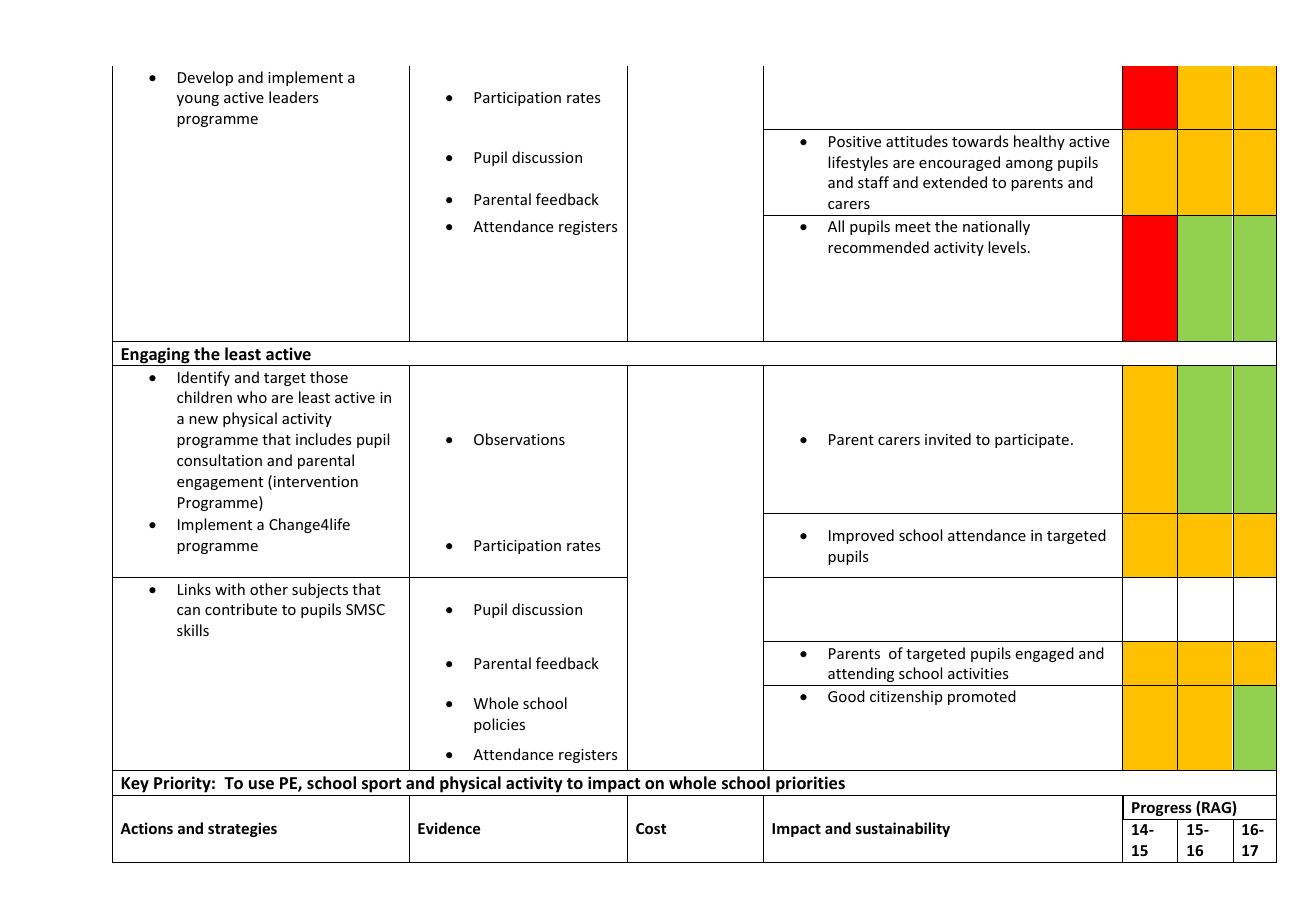 This screenshot has width=1308, height=924. I want to click on skills, so click(193, 630).
